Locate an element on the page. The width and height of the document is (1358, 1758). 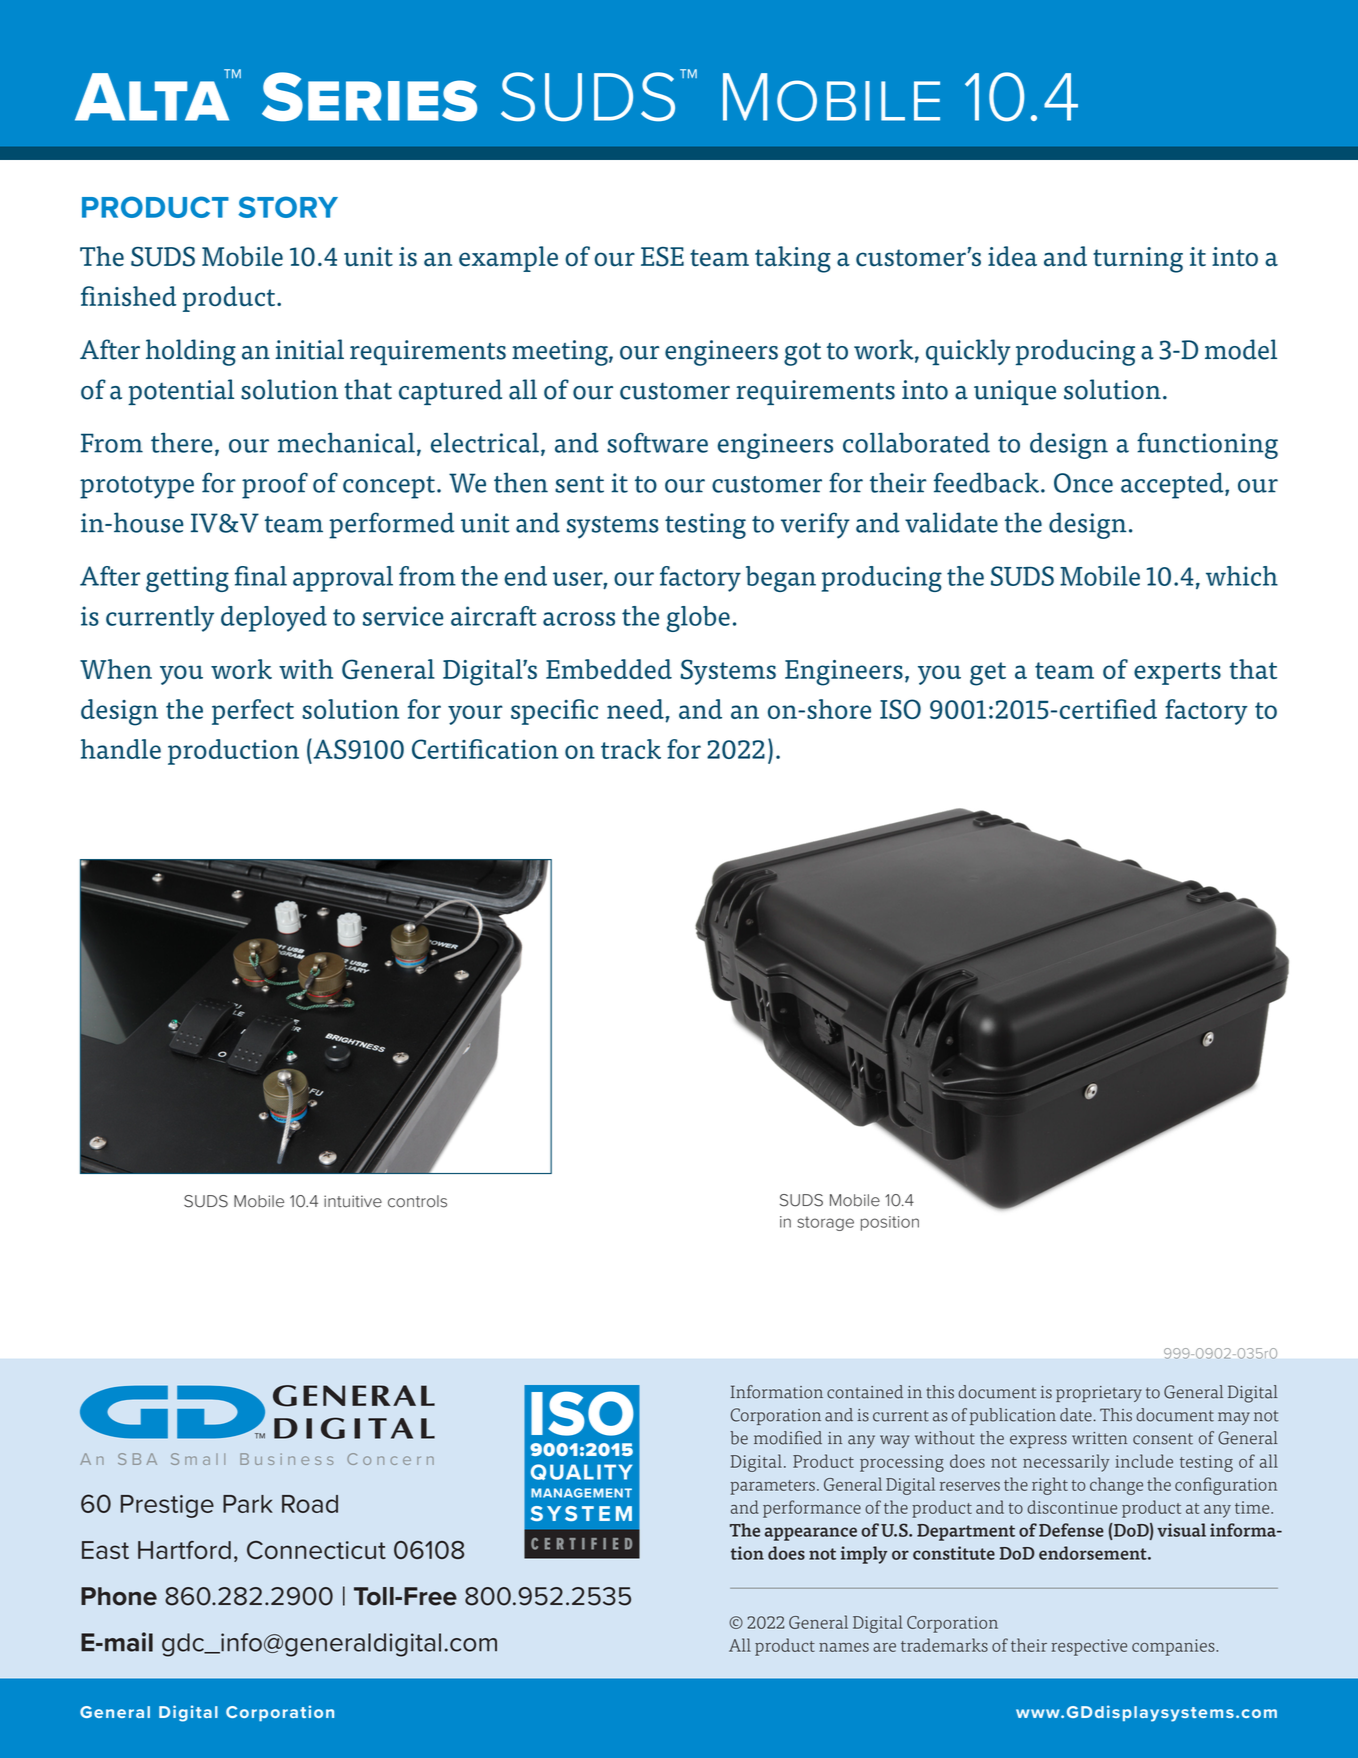
globe is located at coordinates (698, 619).
